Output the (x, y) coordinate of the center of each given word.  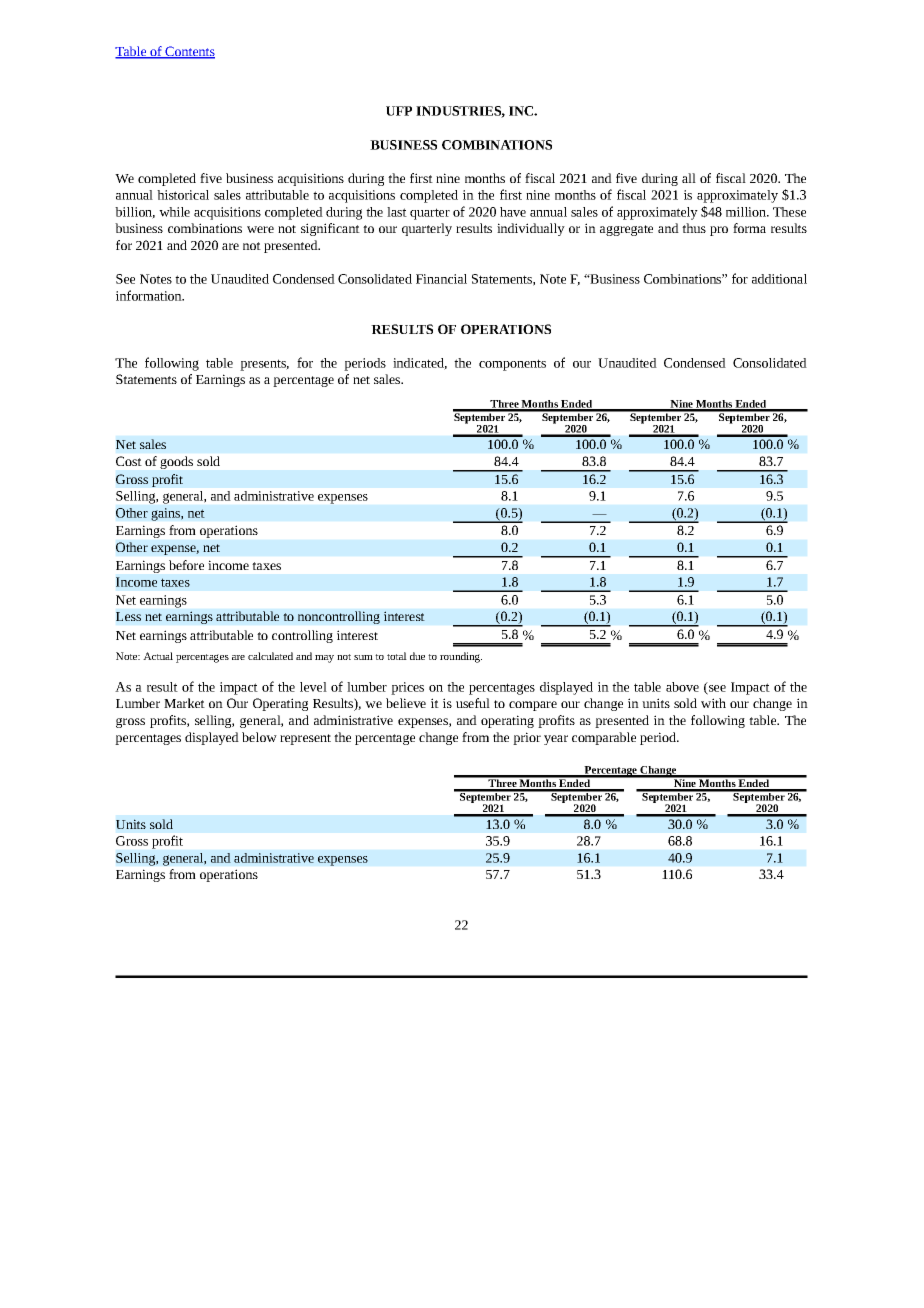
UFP (399, 111)
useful (473, 703)
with (713, 703)
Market (184, 703)
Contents (189, 52)
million (747, 212)
